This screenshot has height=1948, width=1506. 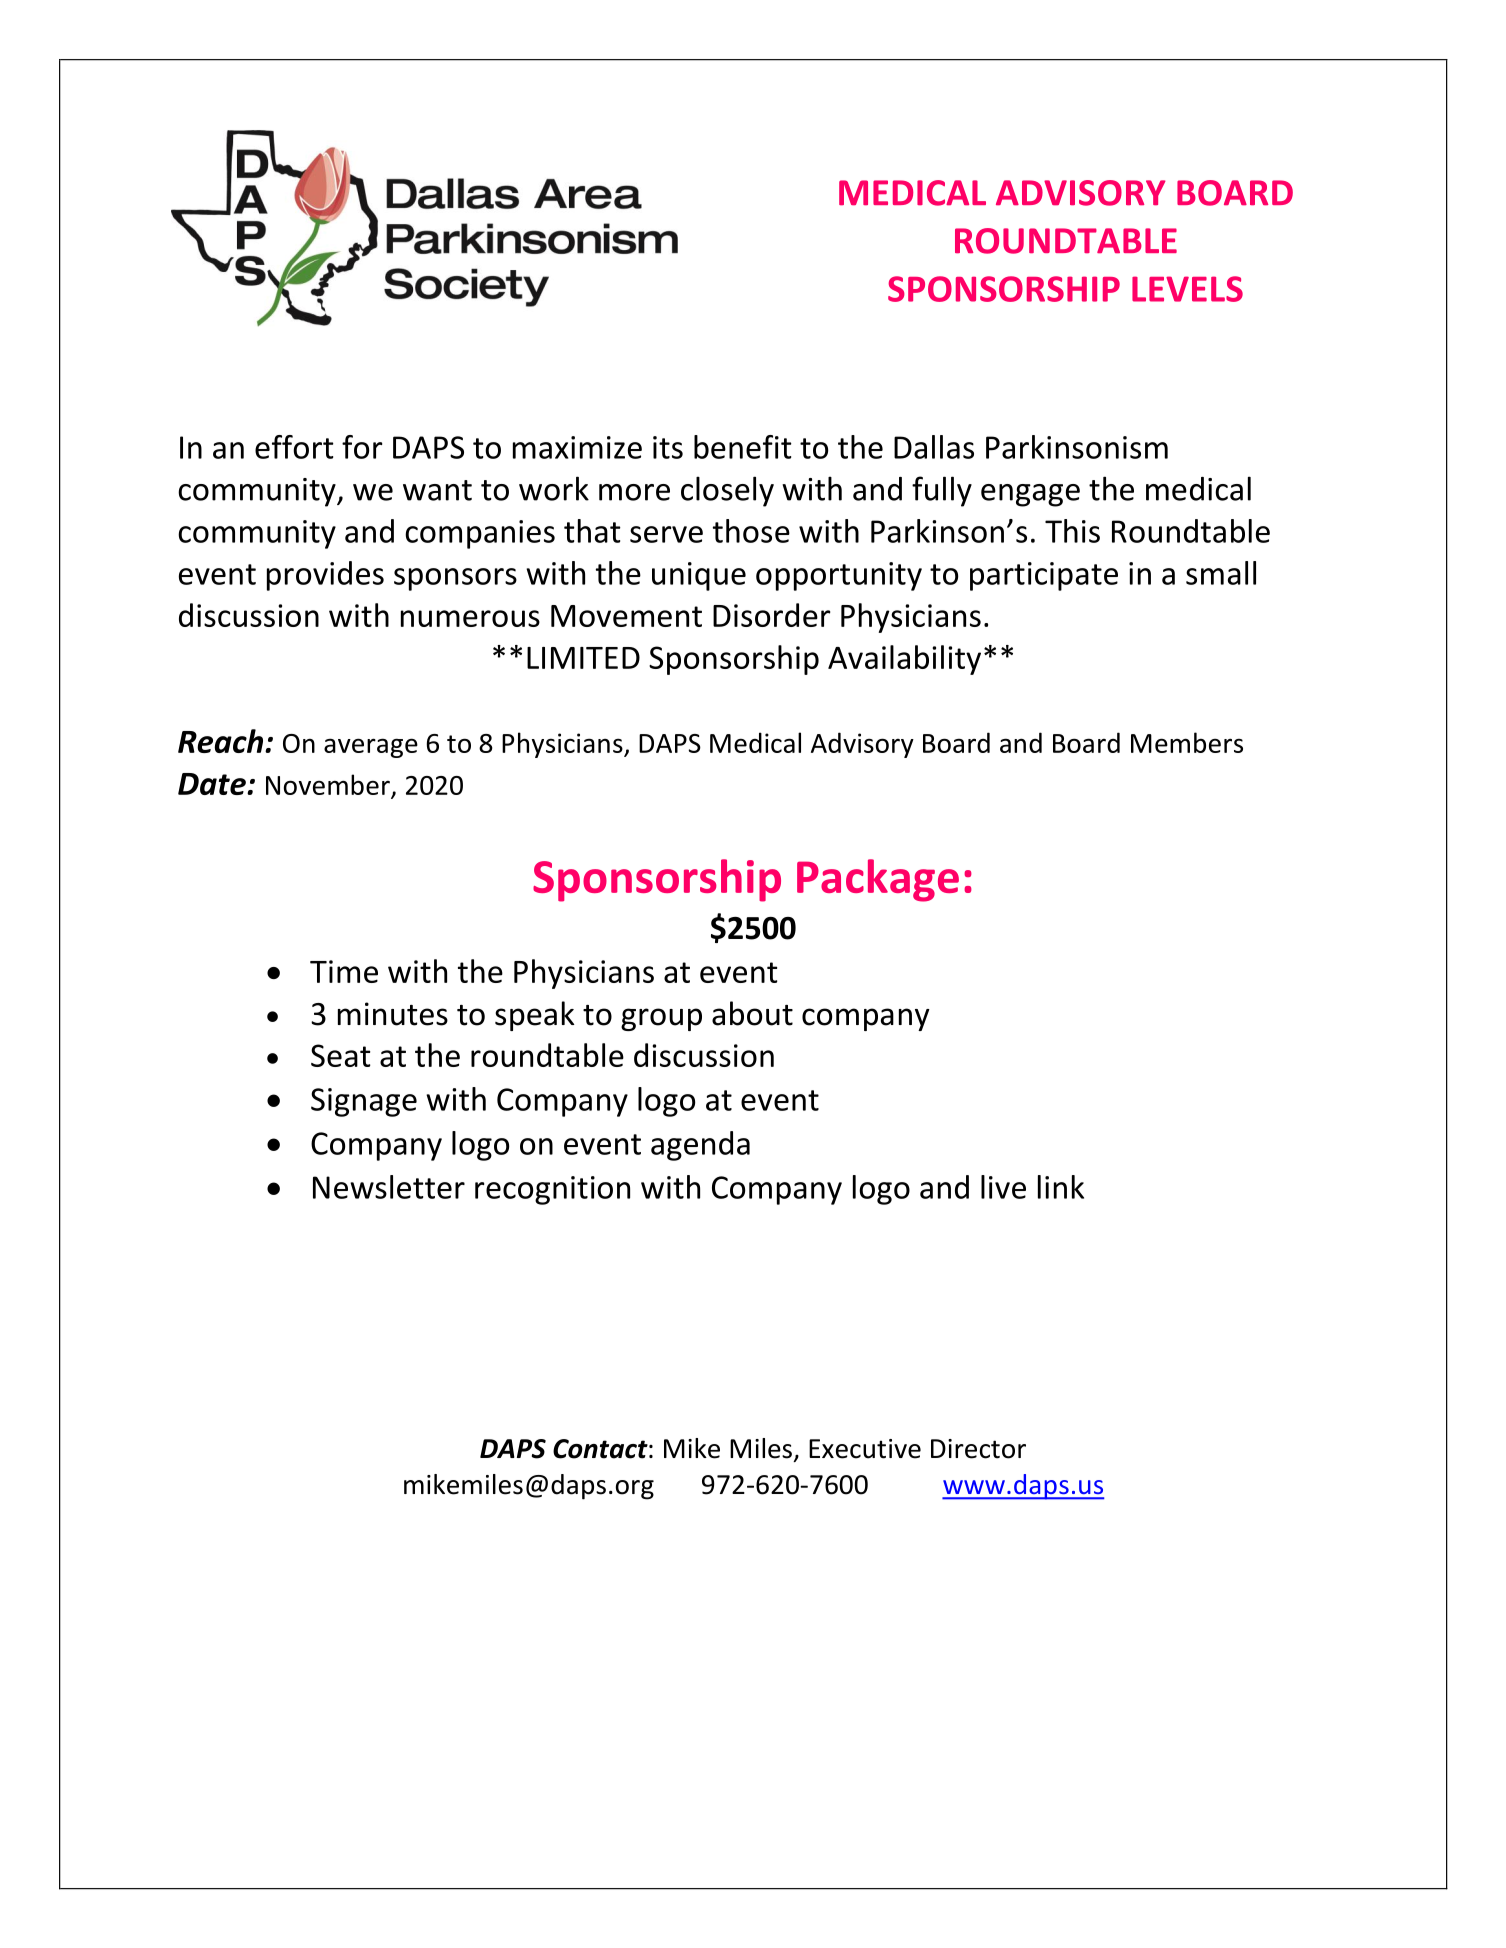 I want to click on average, so click(x=371, y=748).
